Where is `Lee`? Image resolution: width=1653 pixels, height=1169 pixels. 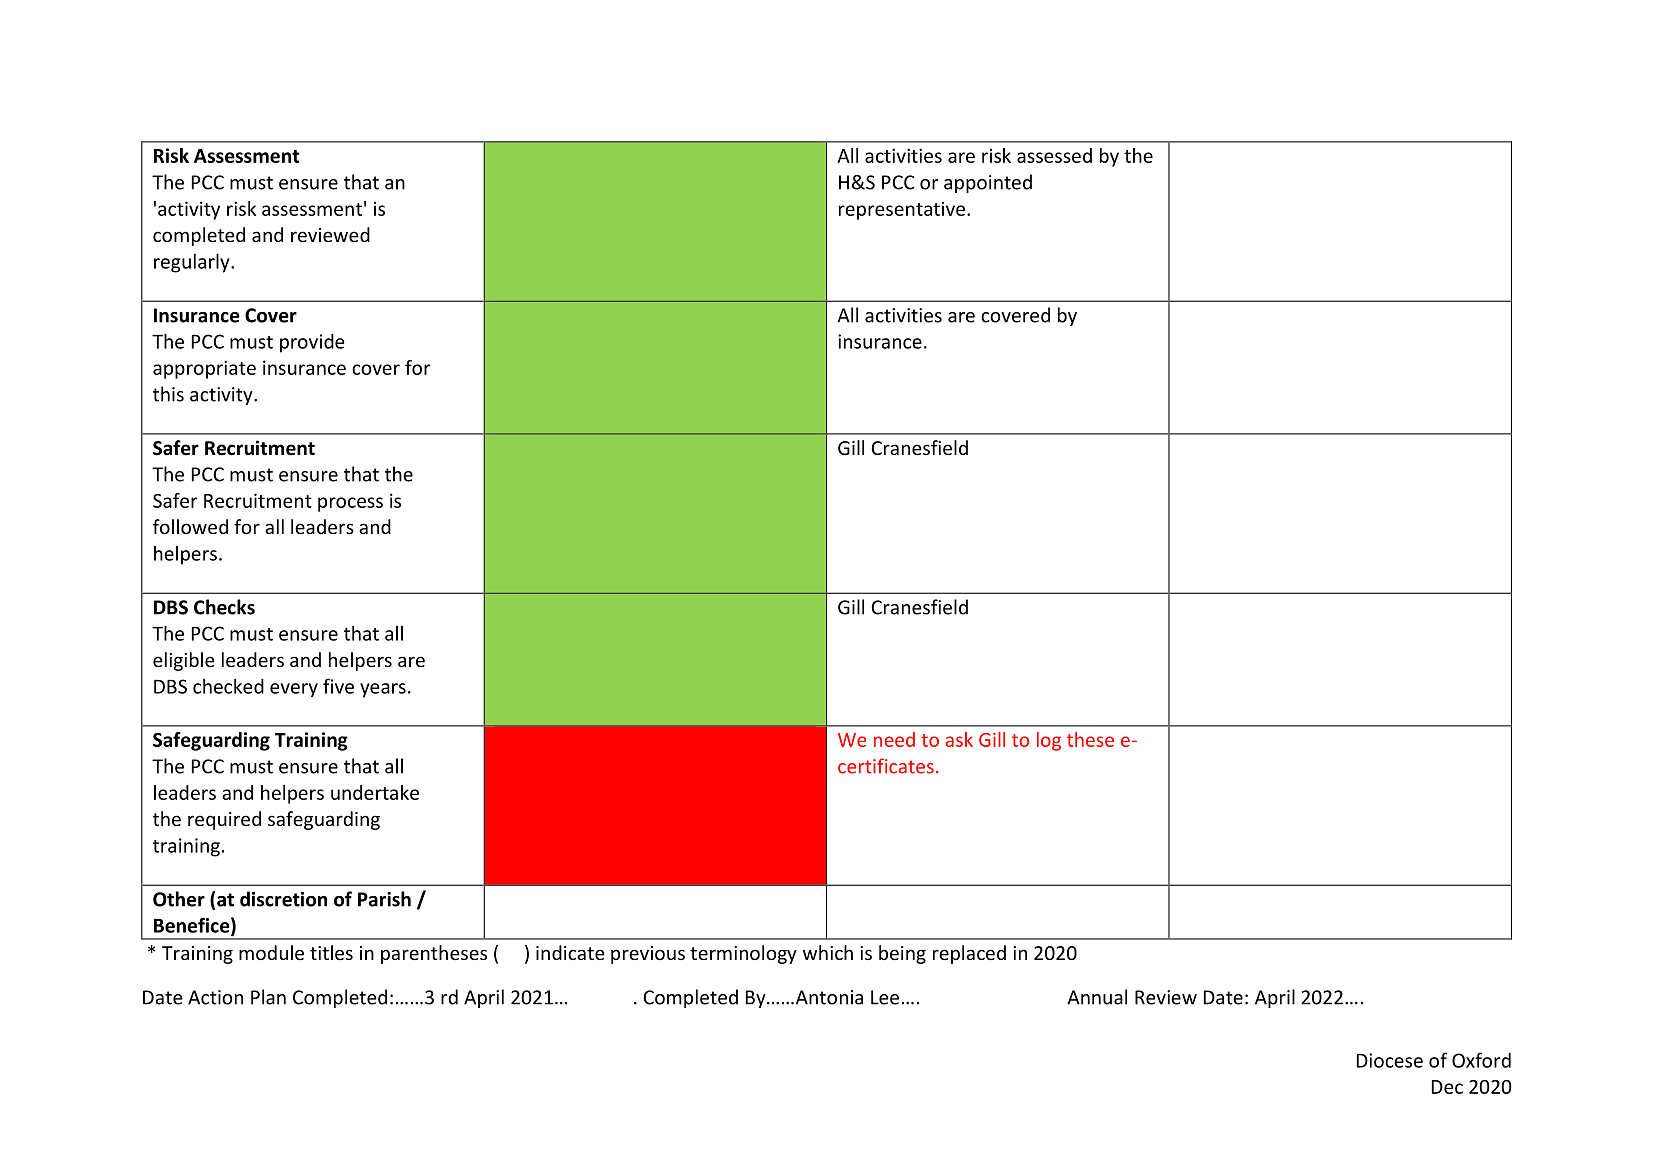
Lee is located at coordinates (885, 997).
